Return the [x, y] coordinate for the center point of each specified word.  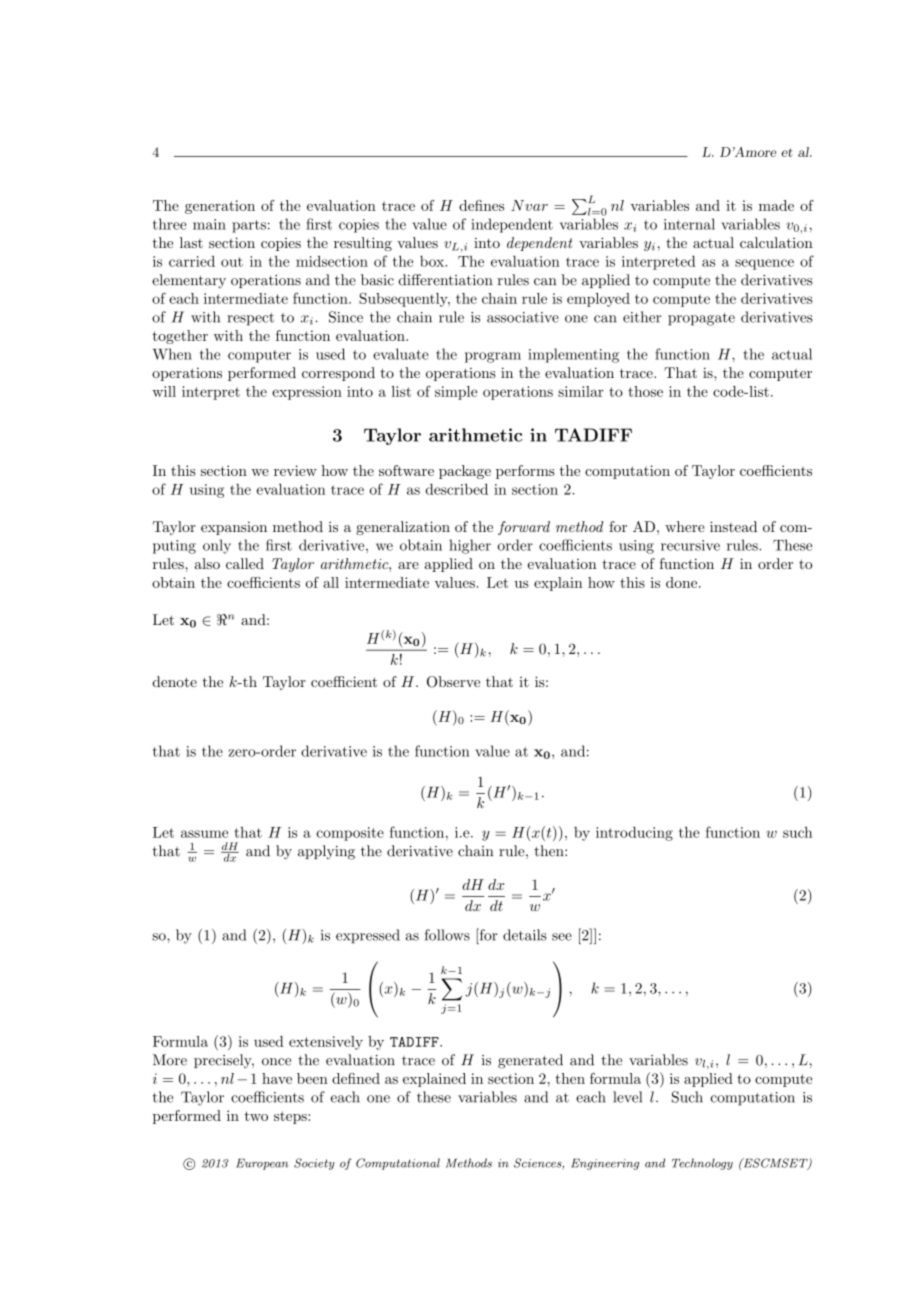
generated [530, 1061]
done [683, 582]
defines [481, 205]
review [295, 470]
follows [447, 935]
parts [249, 226]
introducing [634, 834]
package [465, 472]
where [685, 526]
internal [689, 224]
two [256, 1116]
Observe [453, 682]
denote [174, 681]
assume [204, 834]
